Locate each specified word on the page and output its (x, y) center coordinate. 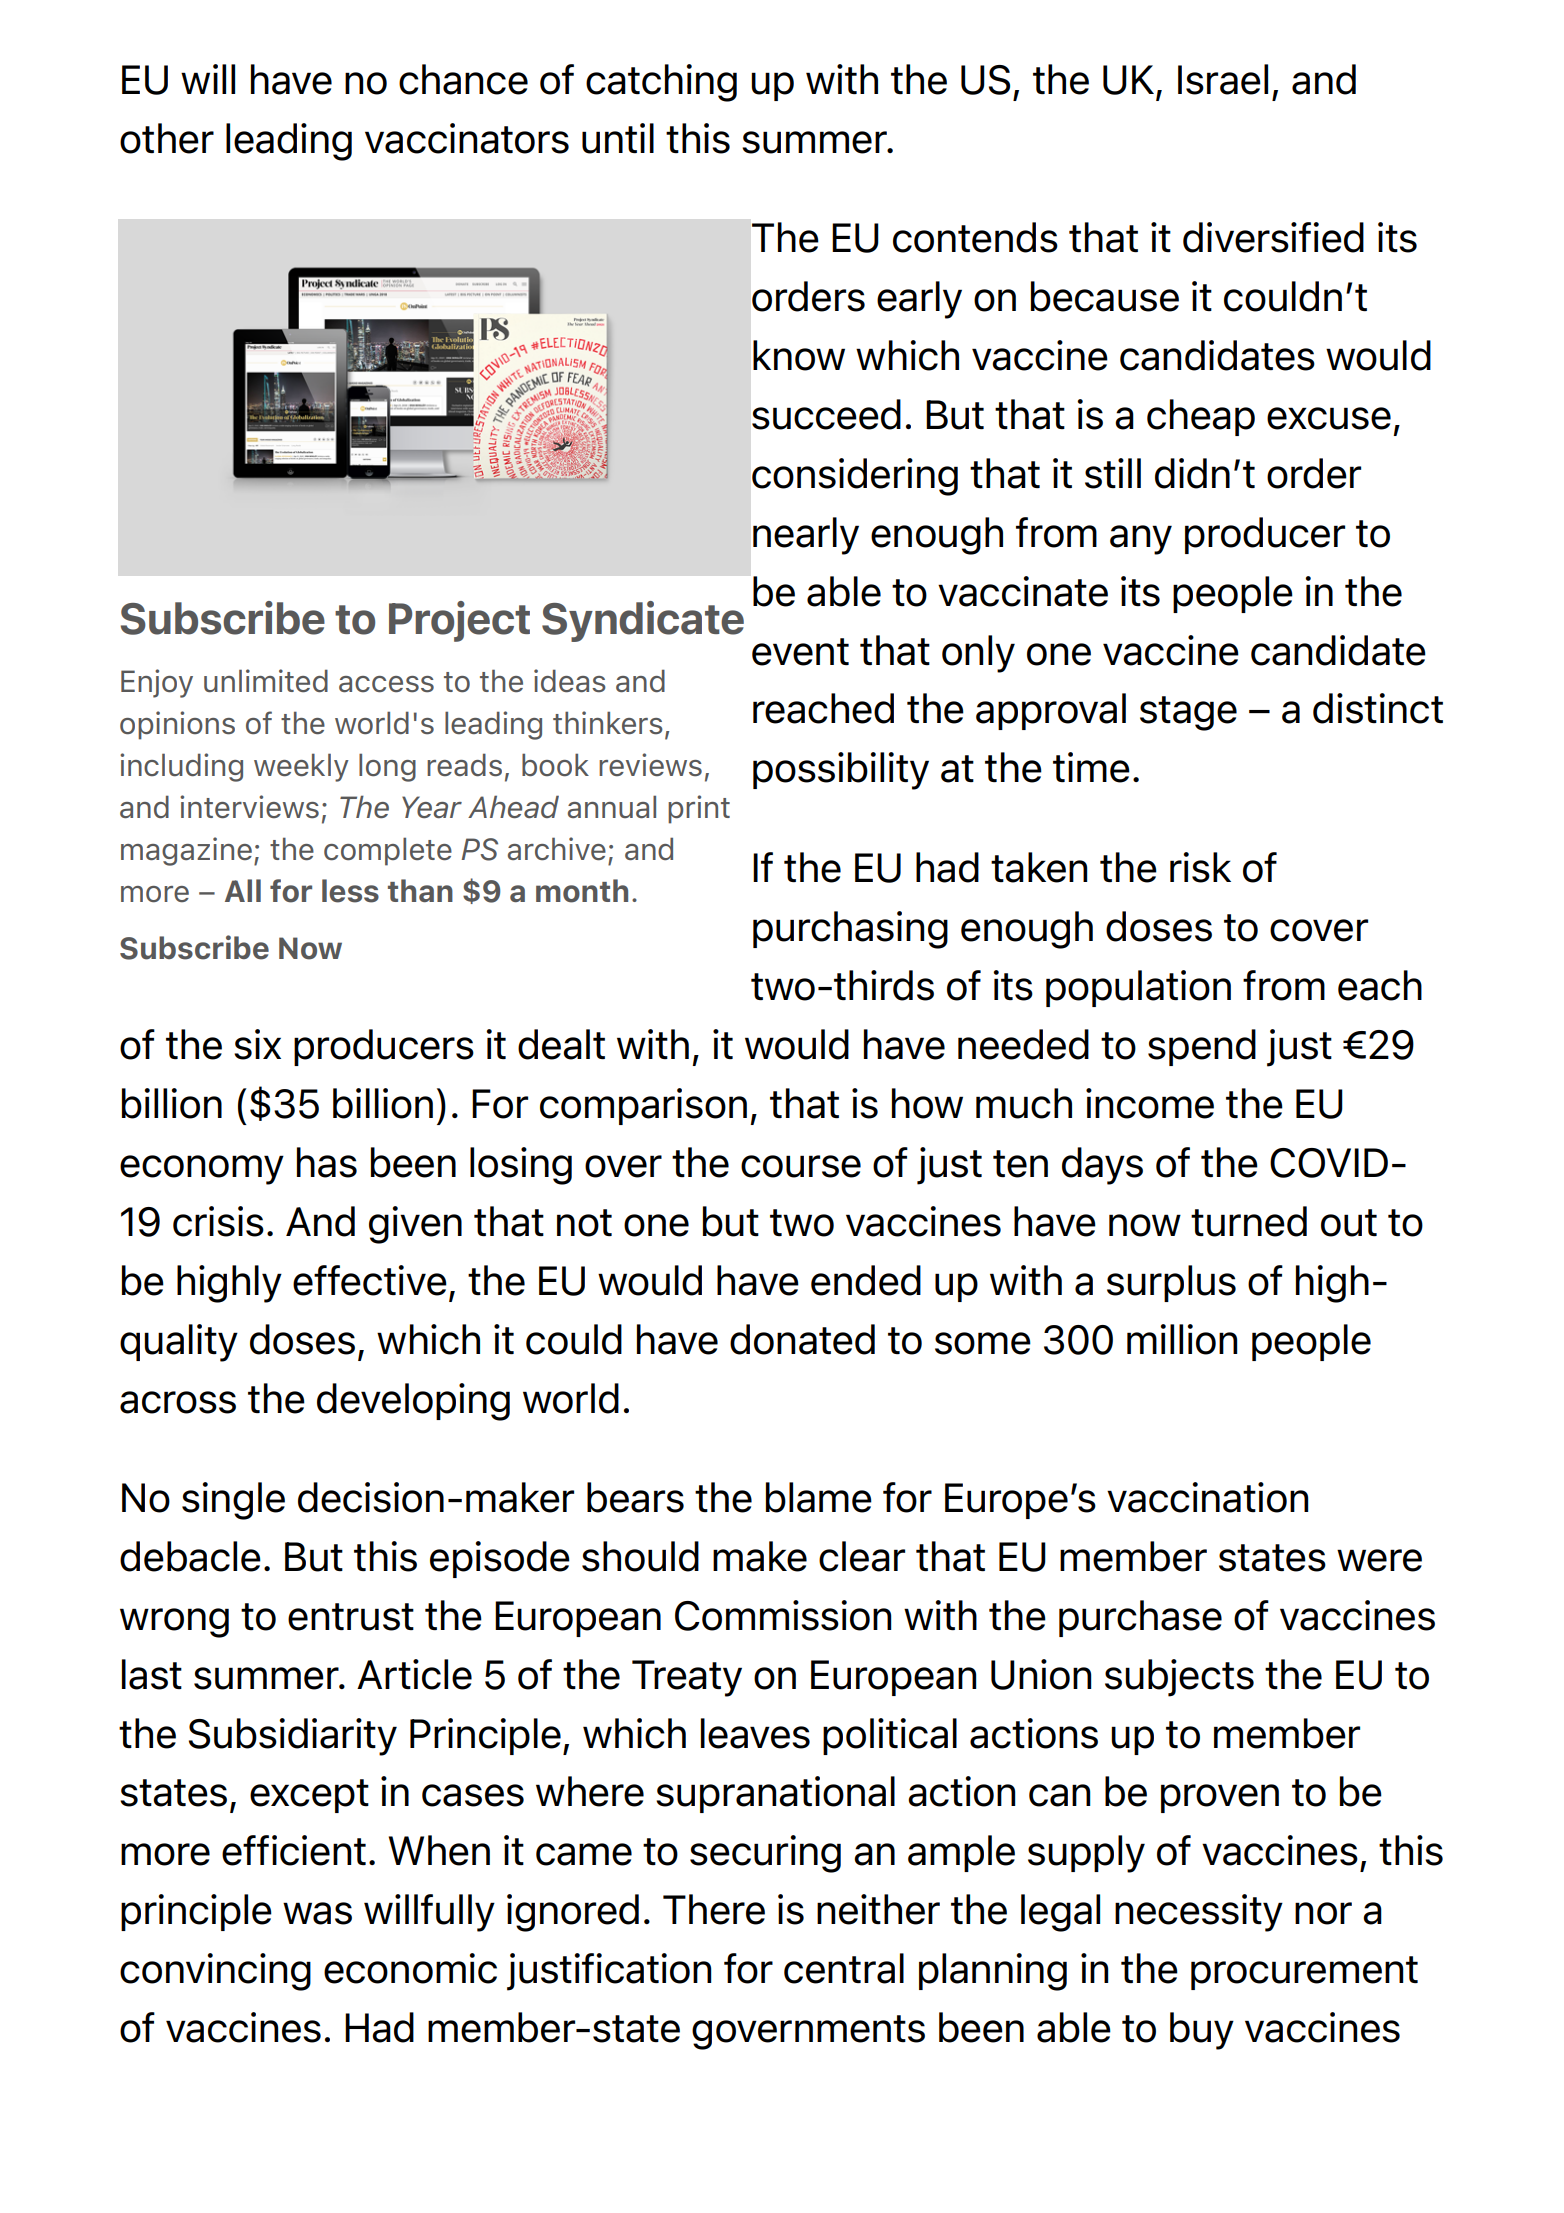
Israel (1223, 79)
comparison (643, 1106)
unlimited (266, 680)
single (233, 1501)
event (800, 652)
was (317, 1913)
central (844, 1968)
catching (661, 83)
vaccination (1207, 1497)
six (257, 1044)
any (1141, 540)
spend (1202, 1047)
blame (819, 1497)
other (167, 138)
